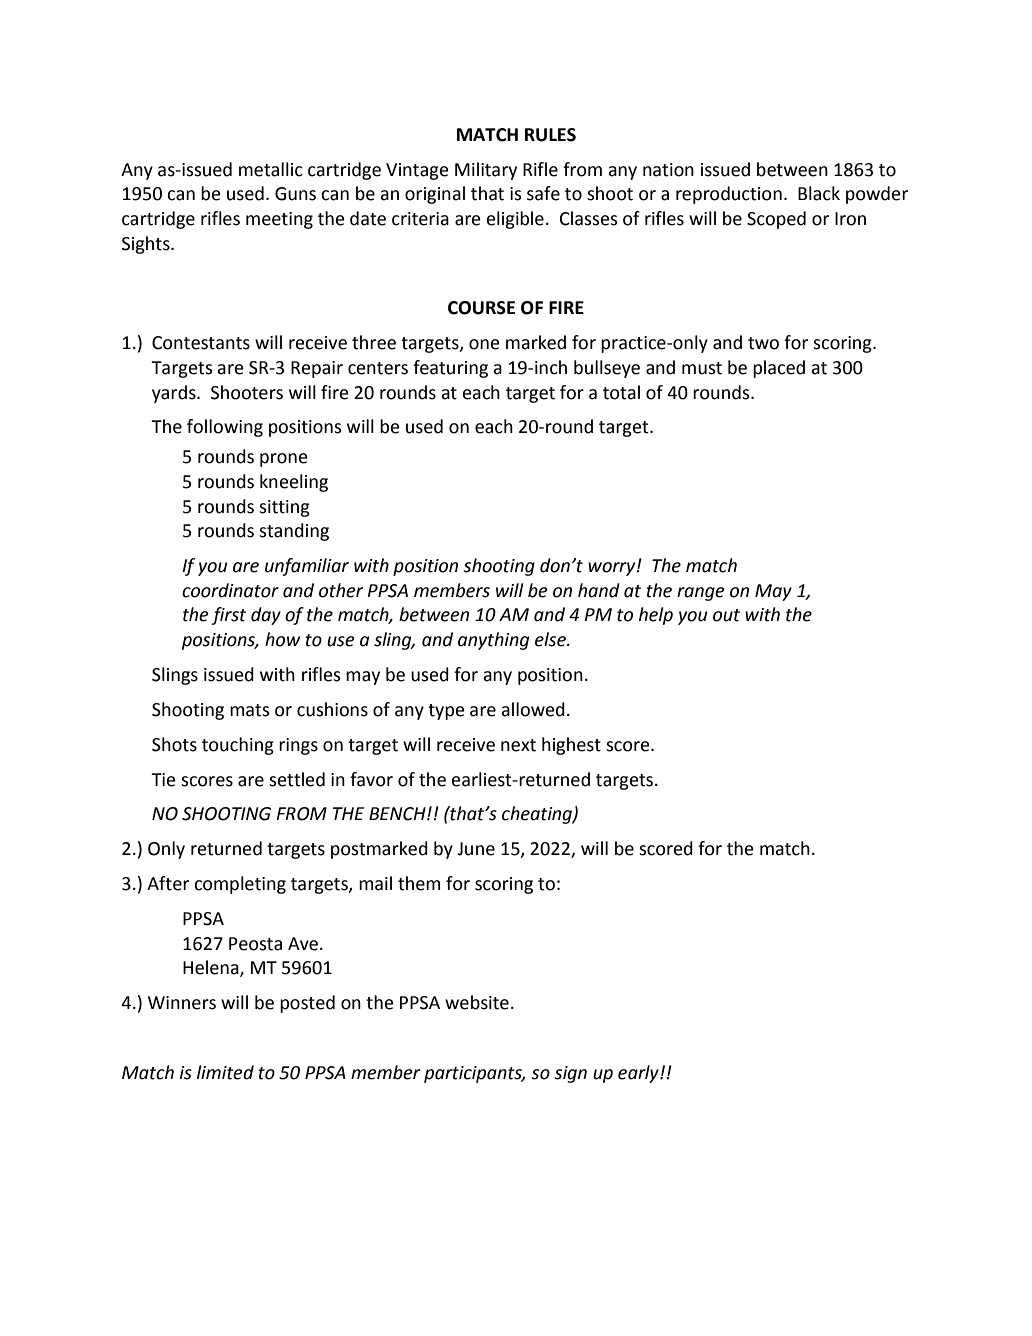  What do you see at coordinates (225, 1072) in the image?
I see `limited` at bounding box center [225, 1072].
